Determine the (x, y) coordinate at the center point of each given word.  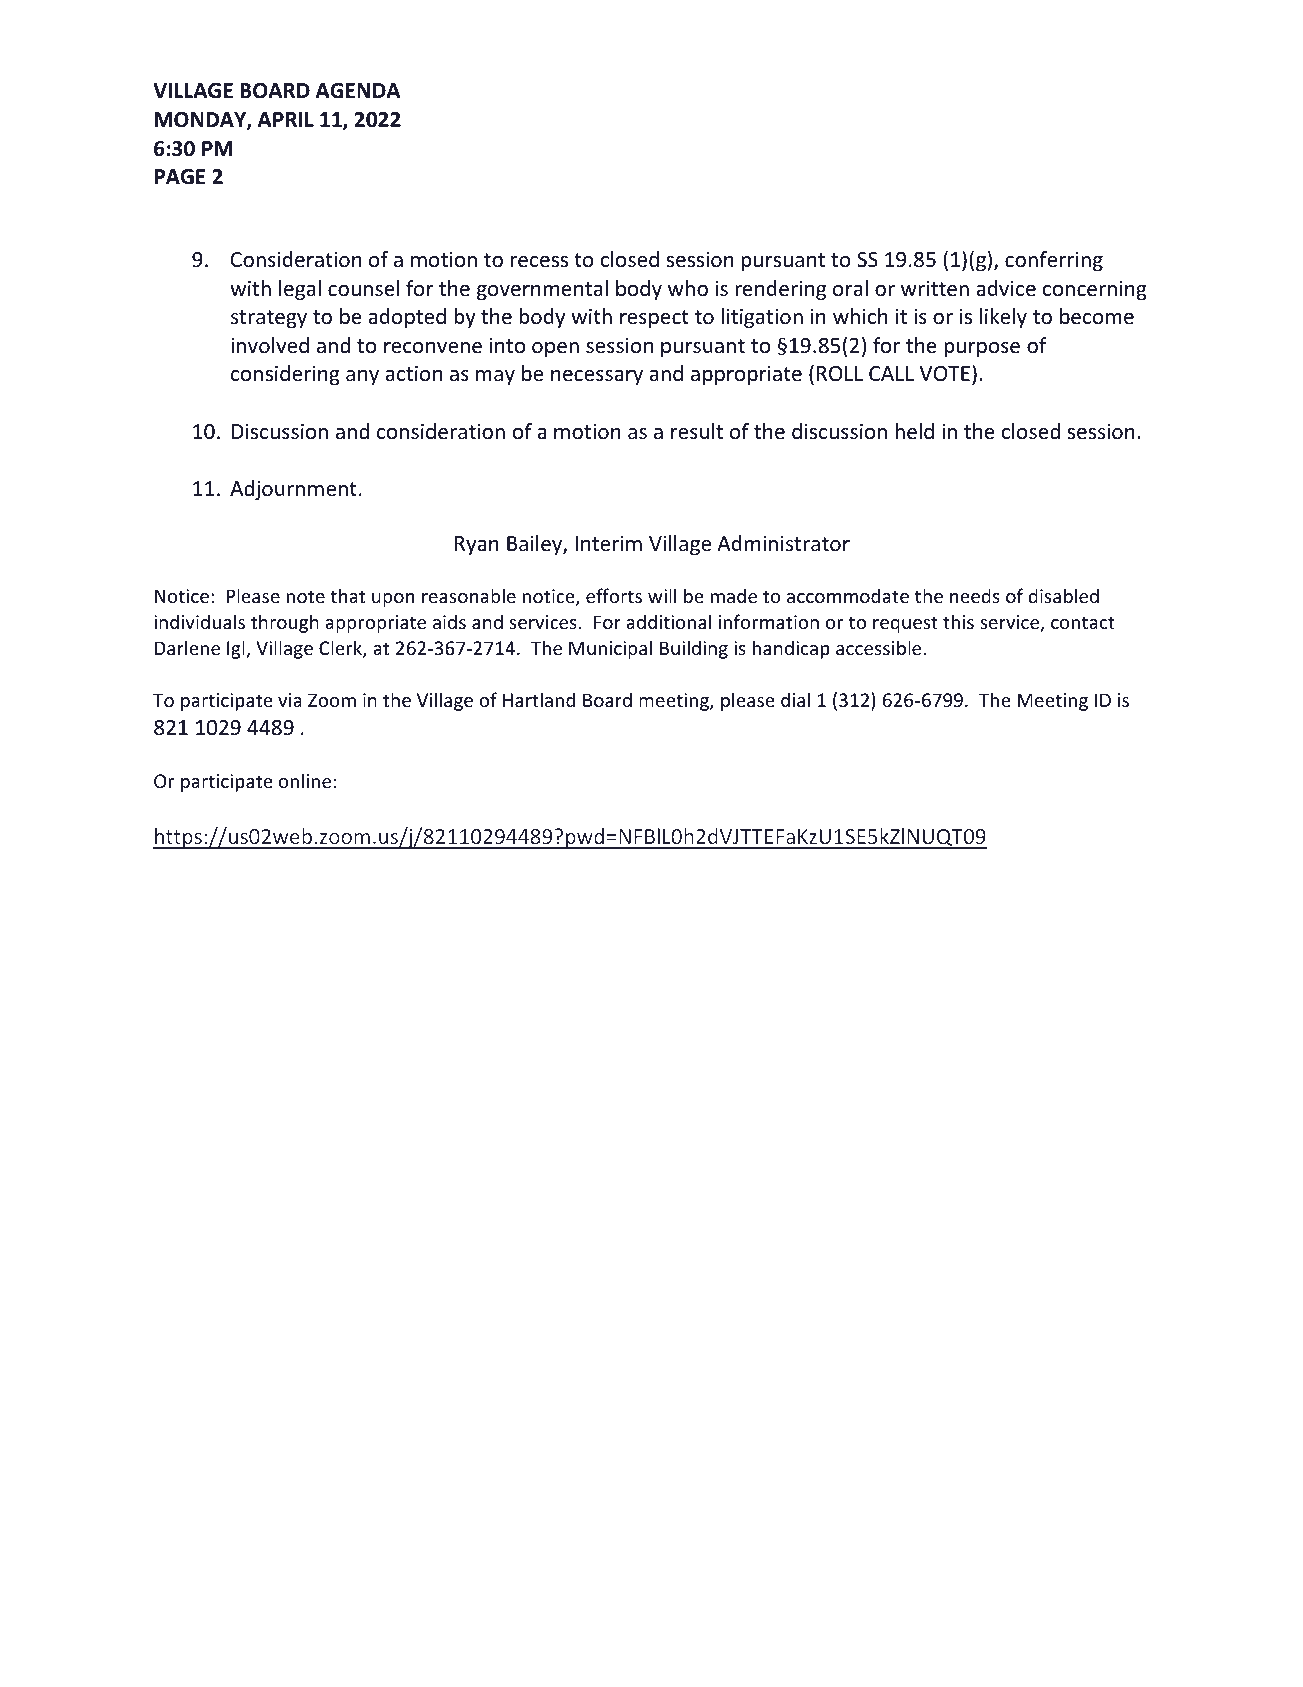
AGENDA (358, 91)
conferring (1054, 261)
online (305, 780)
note (306, 596)
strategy (269, 319)
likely (1003, 318)
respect (654, 319)
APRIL (286, 119)
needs (975, 595)
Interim (608, 544)
